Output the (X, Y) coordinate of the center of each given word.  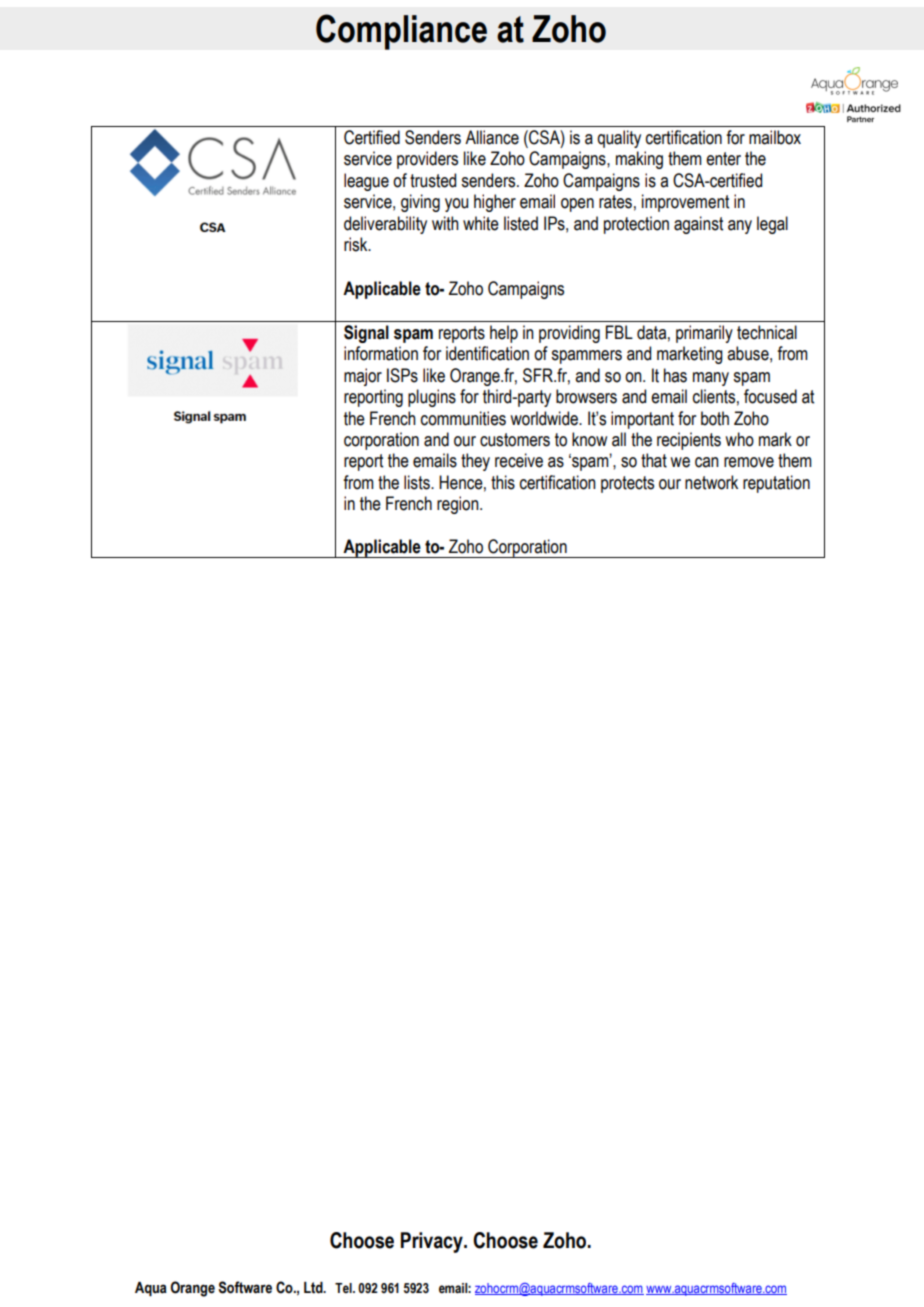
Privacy (433, 1242)
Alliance (492, 137)
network (711, 482)
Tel (344, 1288)
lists (418, 482)
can (707, 462)
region (459, 505)
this (503, 482)
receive (519, 460)
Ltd (314, 1288)
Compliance (401, 32)
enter (723, 159)
